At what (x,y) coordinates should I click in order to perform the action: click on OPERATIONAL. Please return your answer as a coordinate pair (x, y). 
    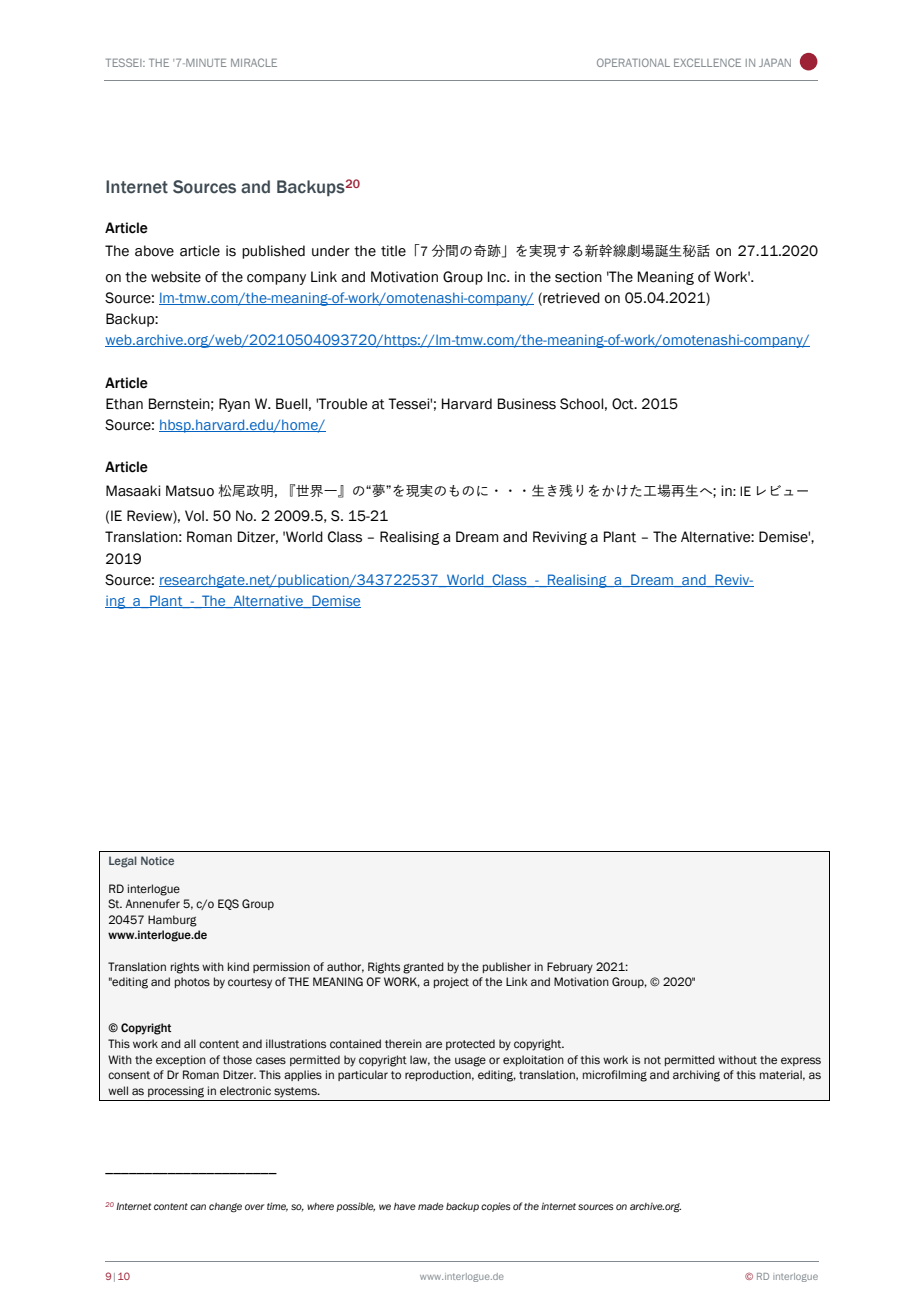
    Looking at the image, I should click on (633, 62).
